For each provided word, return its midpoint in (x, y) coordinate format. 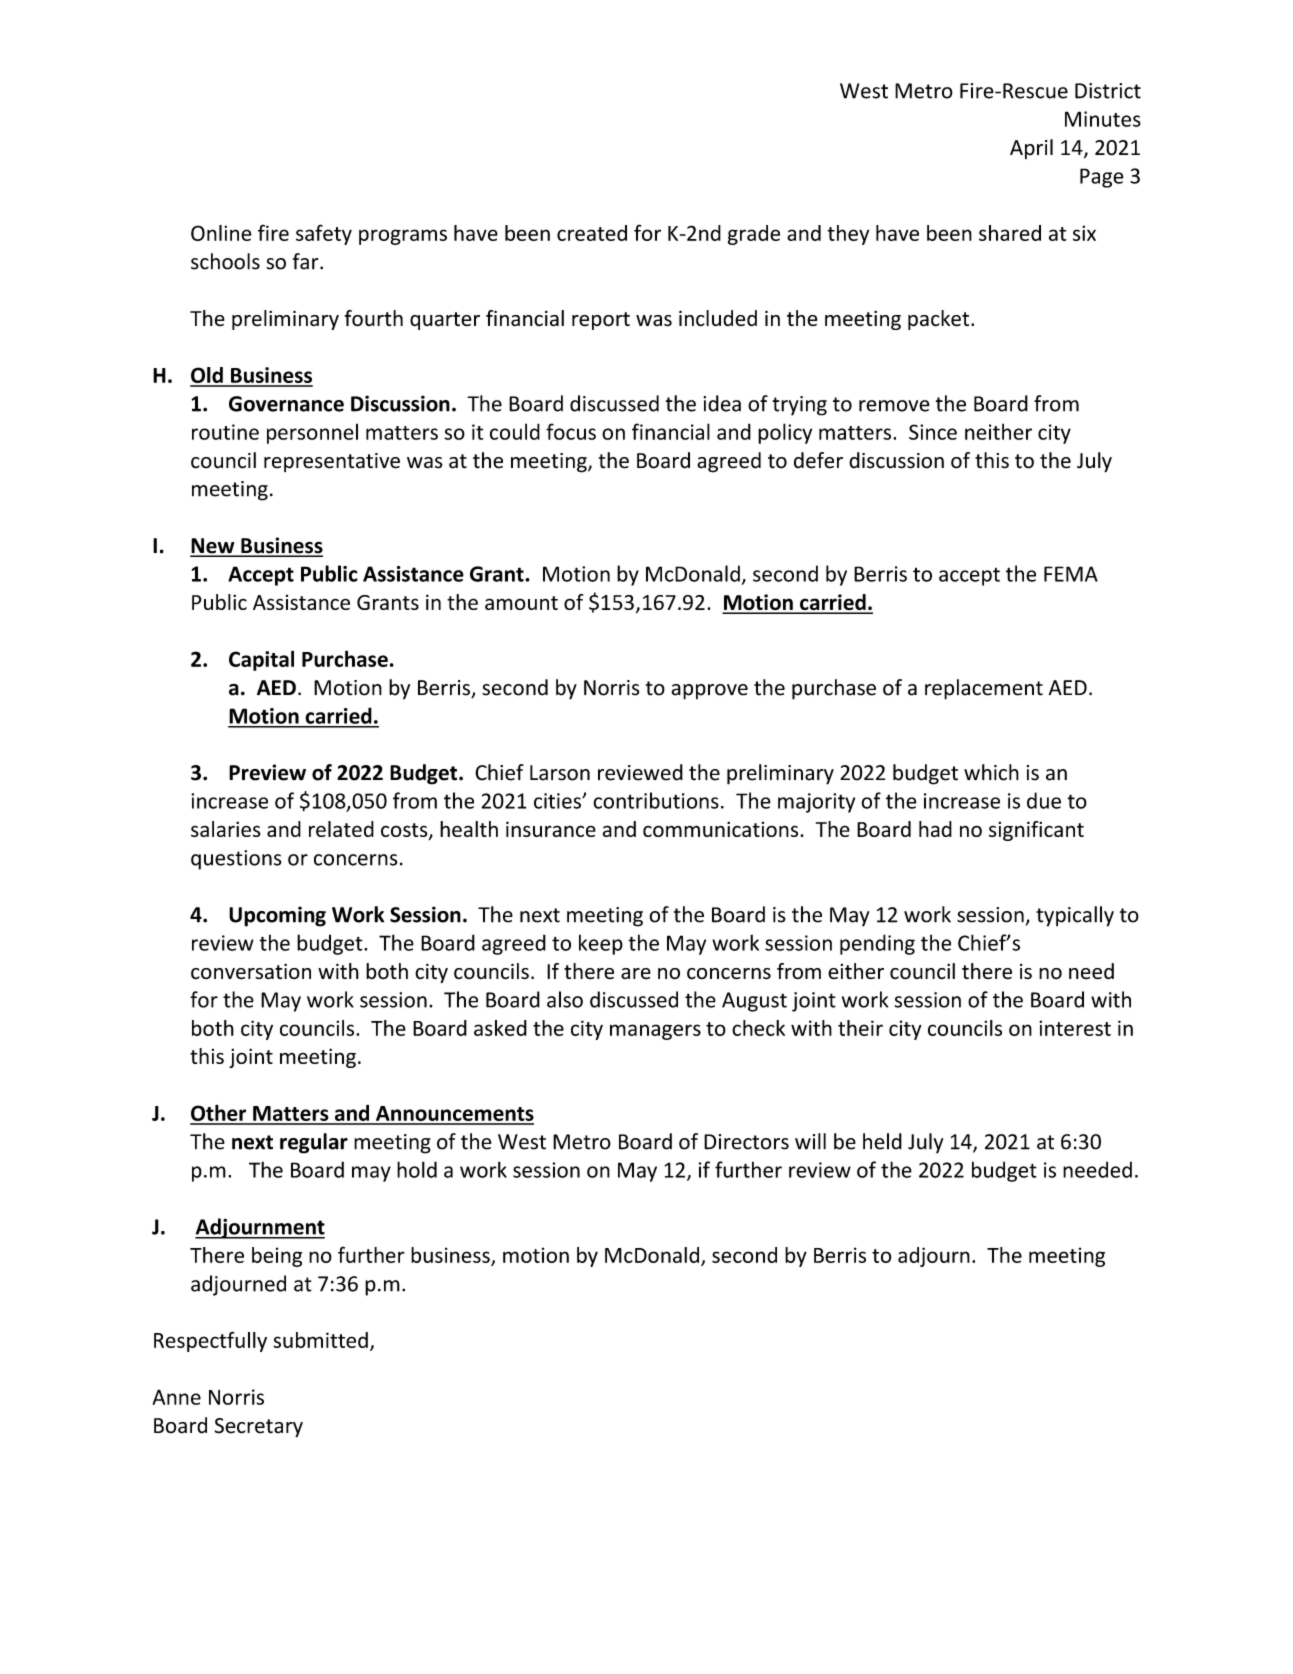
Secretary (259, 1428)
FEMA (1071, 574)
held (882, 1141)
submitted (320, 1340)
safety (324, 234)
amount (521, 603)
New (213, 547)
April (1031, 149)
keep (601, 944)
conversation (251, 971)
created (592, 233)
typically (1075, 916)
